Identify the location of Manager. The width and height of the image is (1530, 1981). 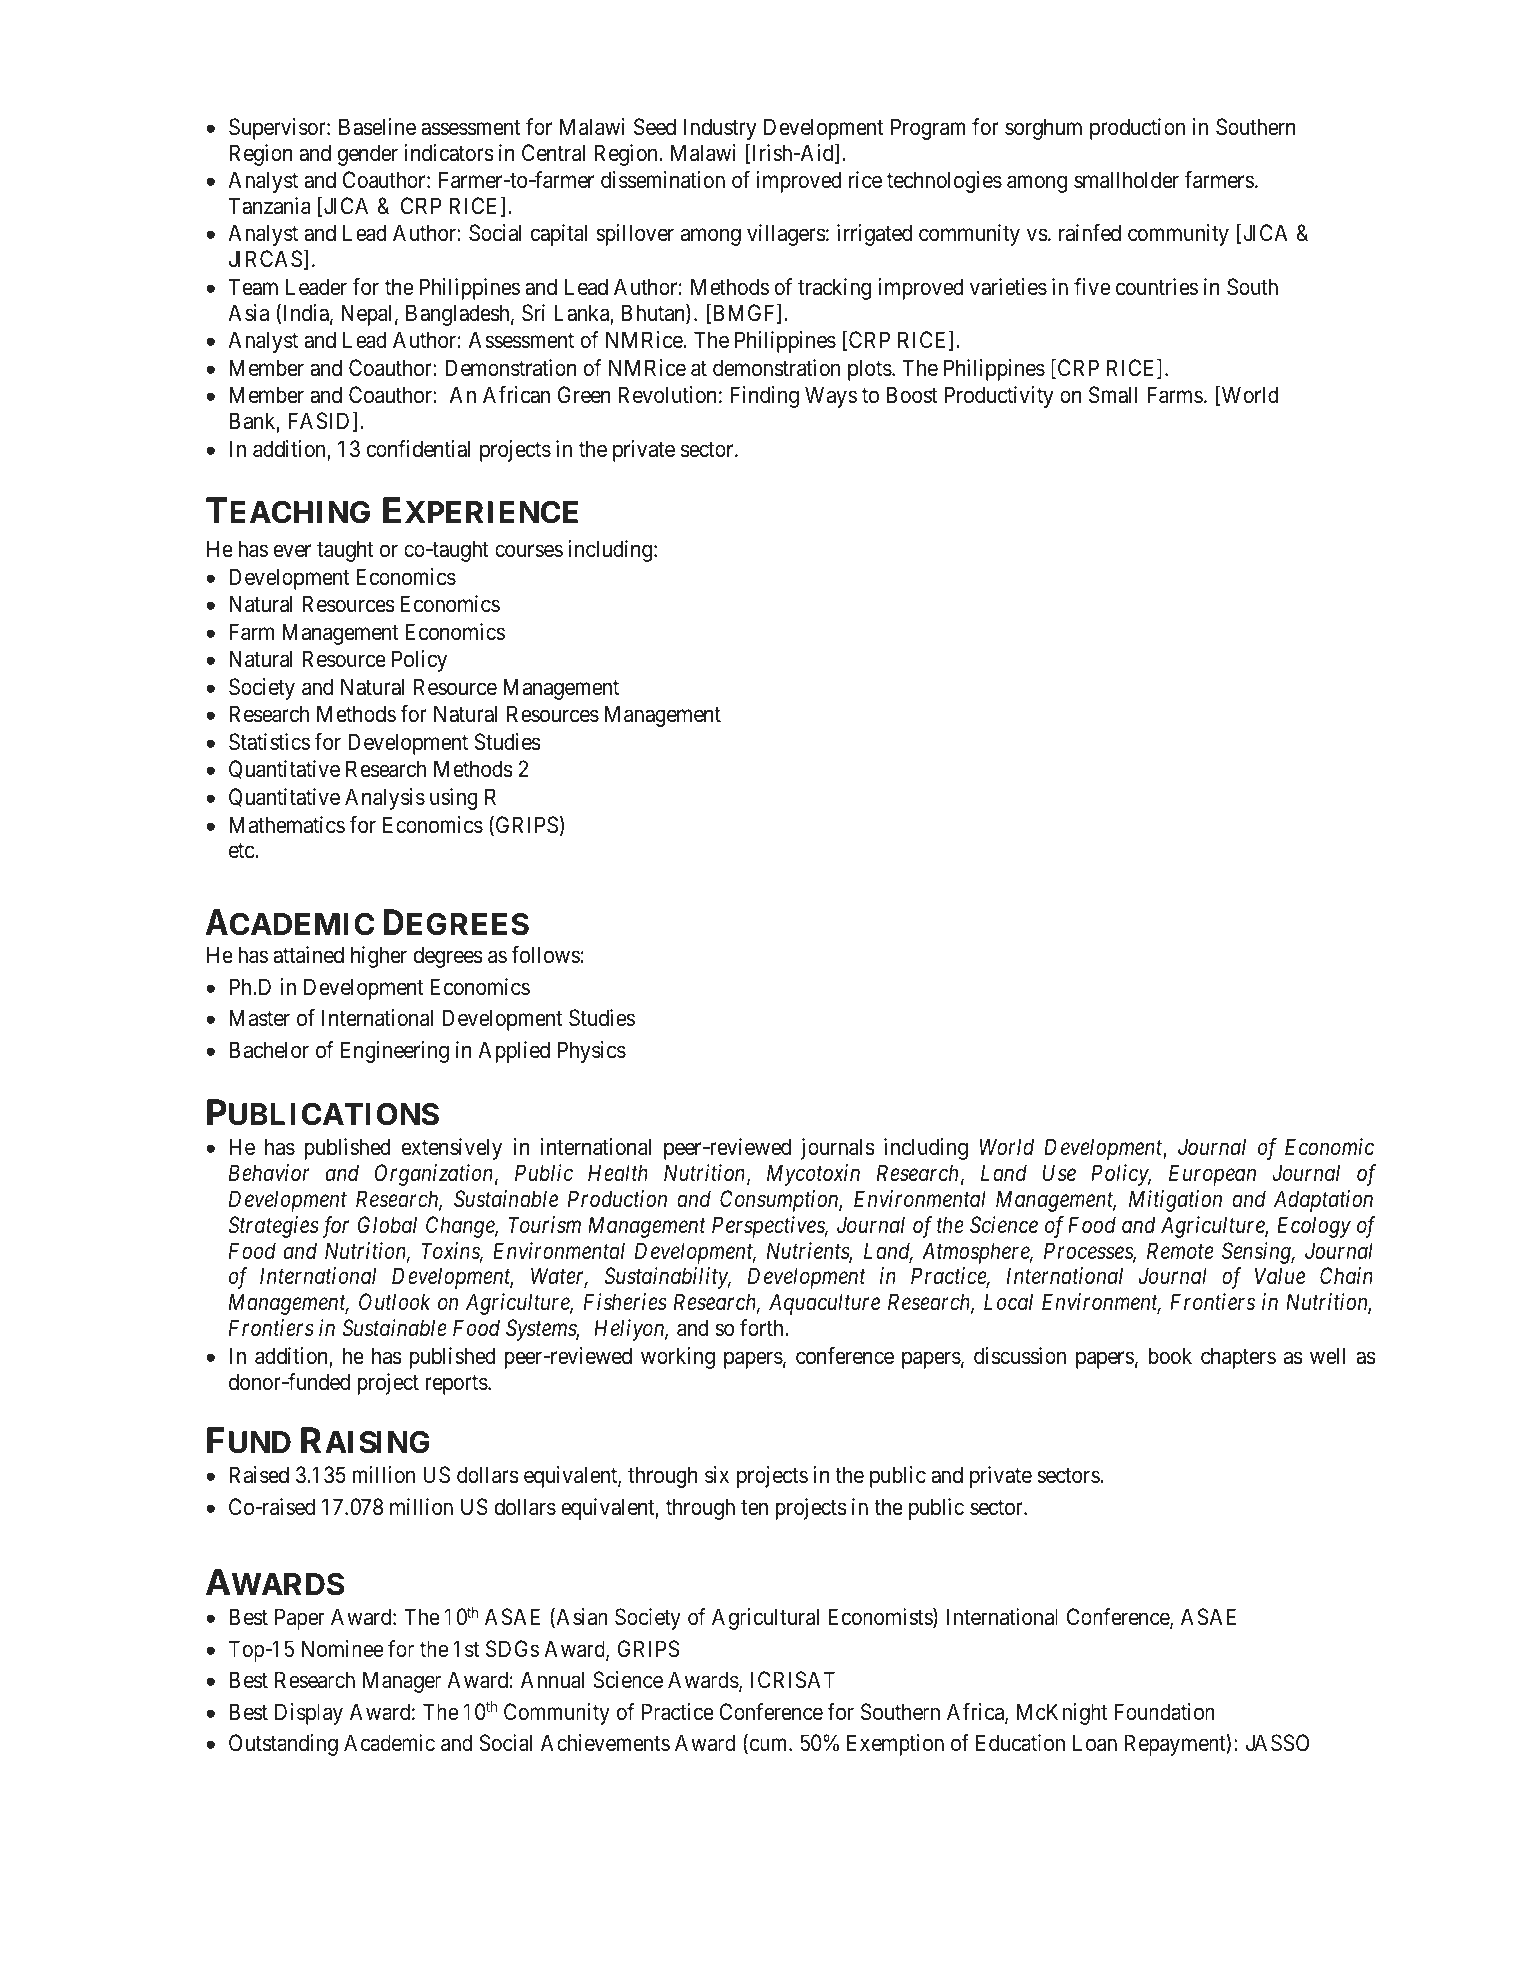
(402, 1682).
